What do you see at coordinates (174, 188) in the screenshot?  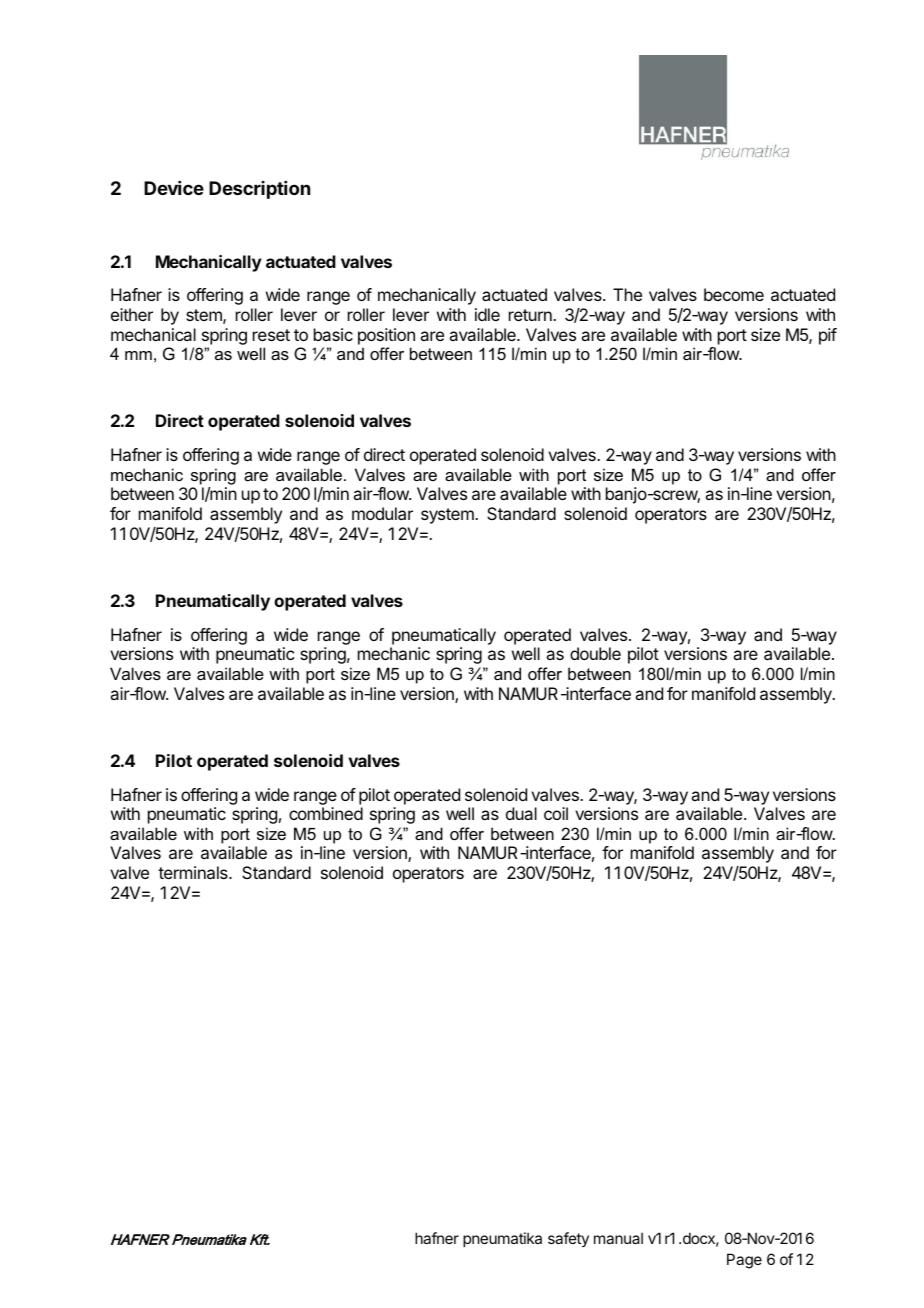 I see `Device` at bounding box center [174, 188].
